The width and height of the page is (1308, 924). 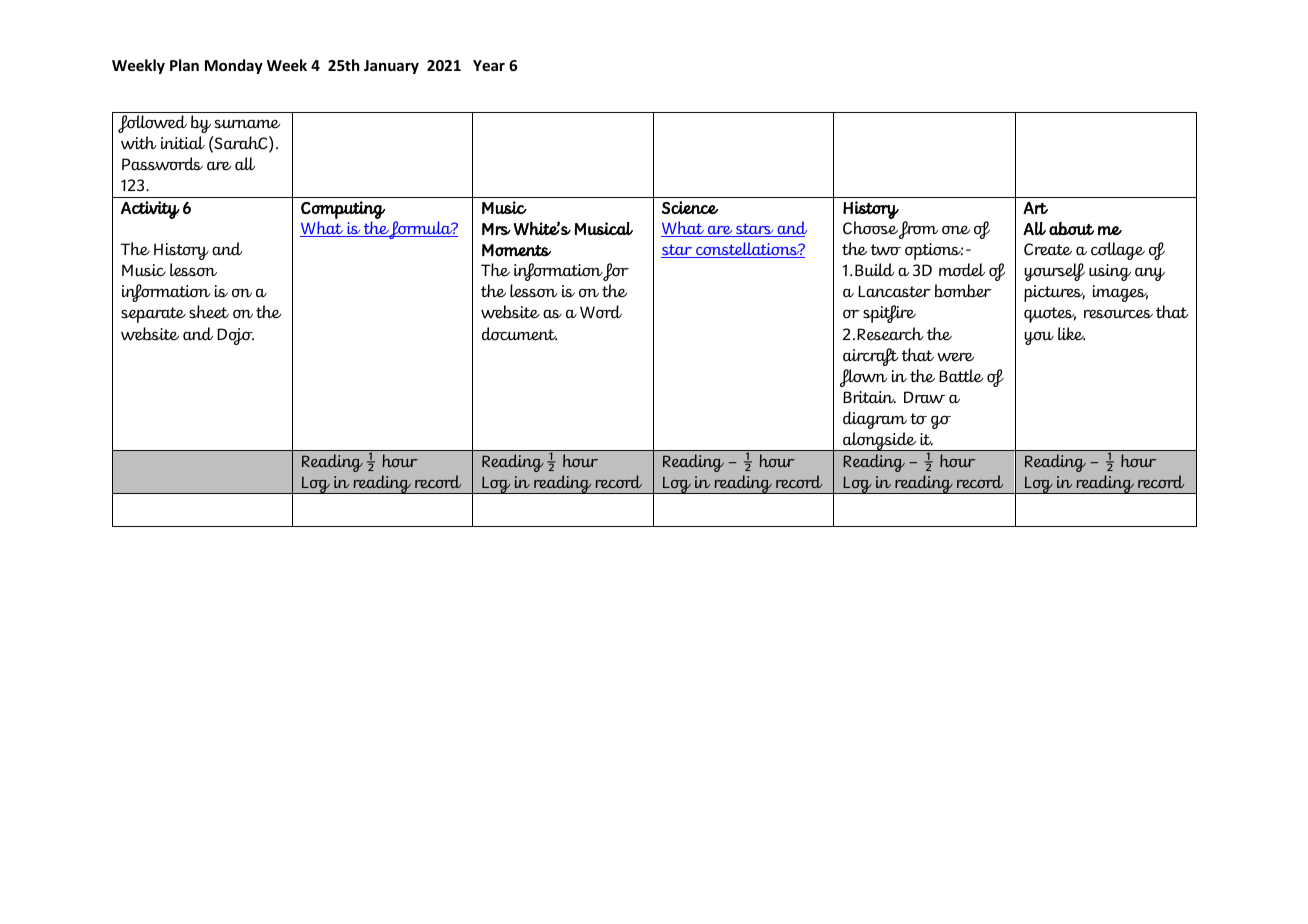 What do you see at coordinates (150, 210) in the page?
I see `Activity` at bounding box center [150, 210].
